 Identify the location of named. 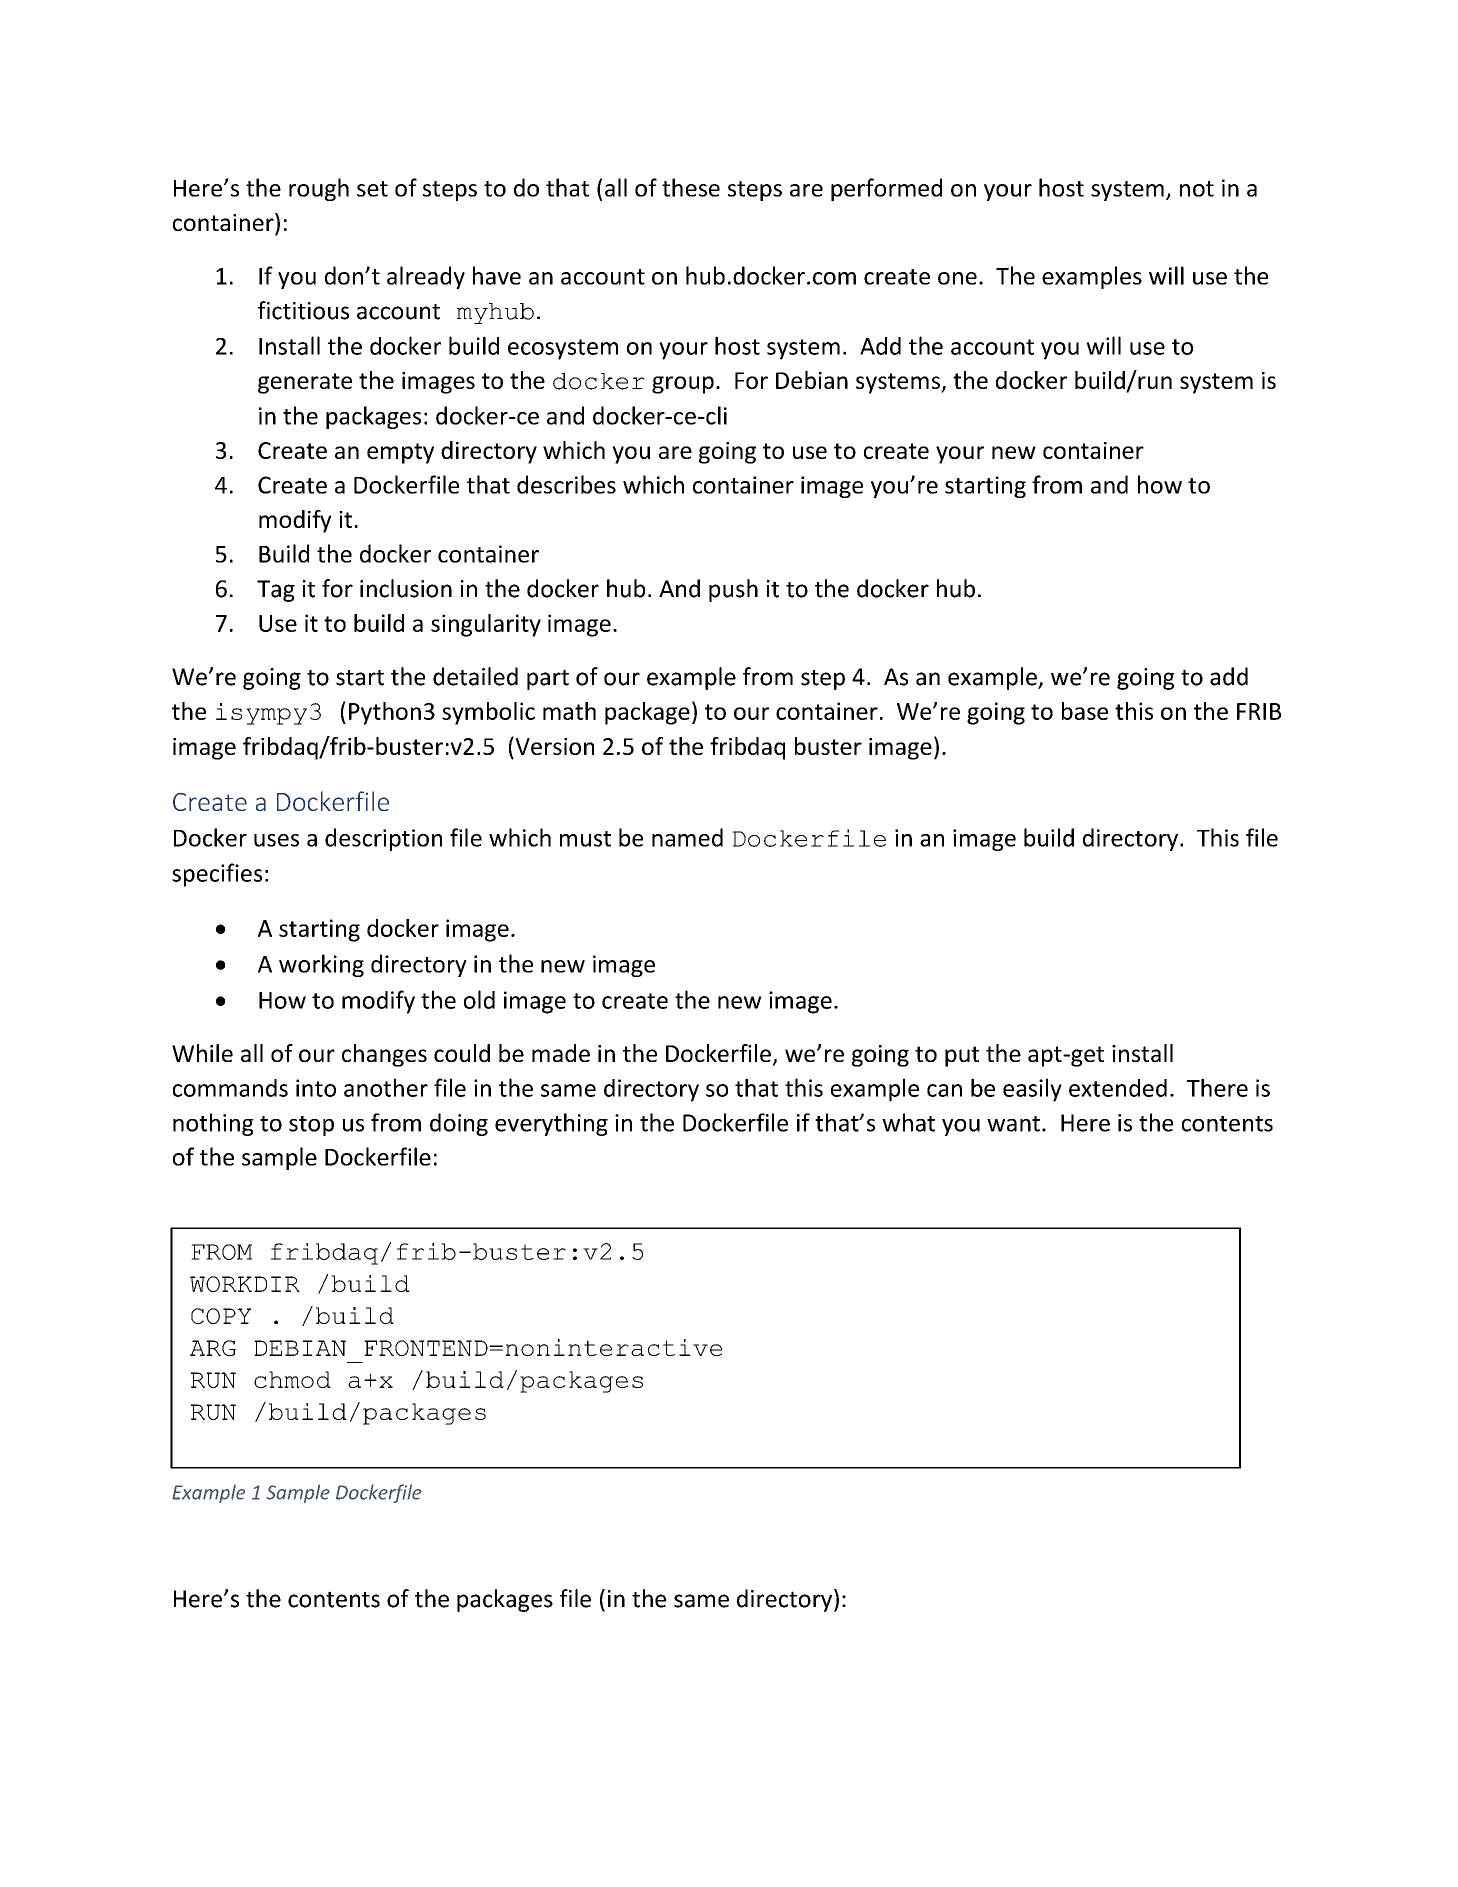
(687, 837).
